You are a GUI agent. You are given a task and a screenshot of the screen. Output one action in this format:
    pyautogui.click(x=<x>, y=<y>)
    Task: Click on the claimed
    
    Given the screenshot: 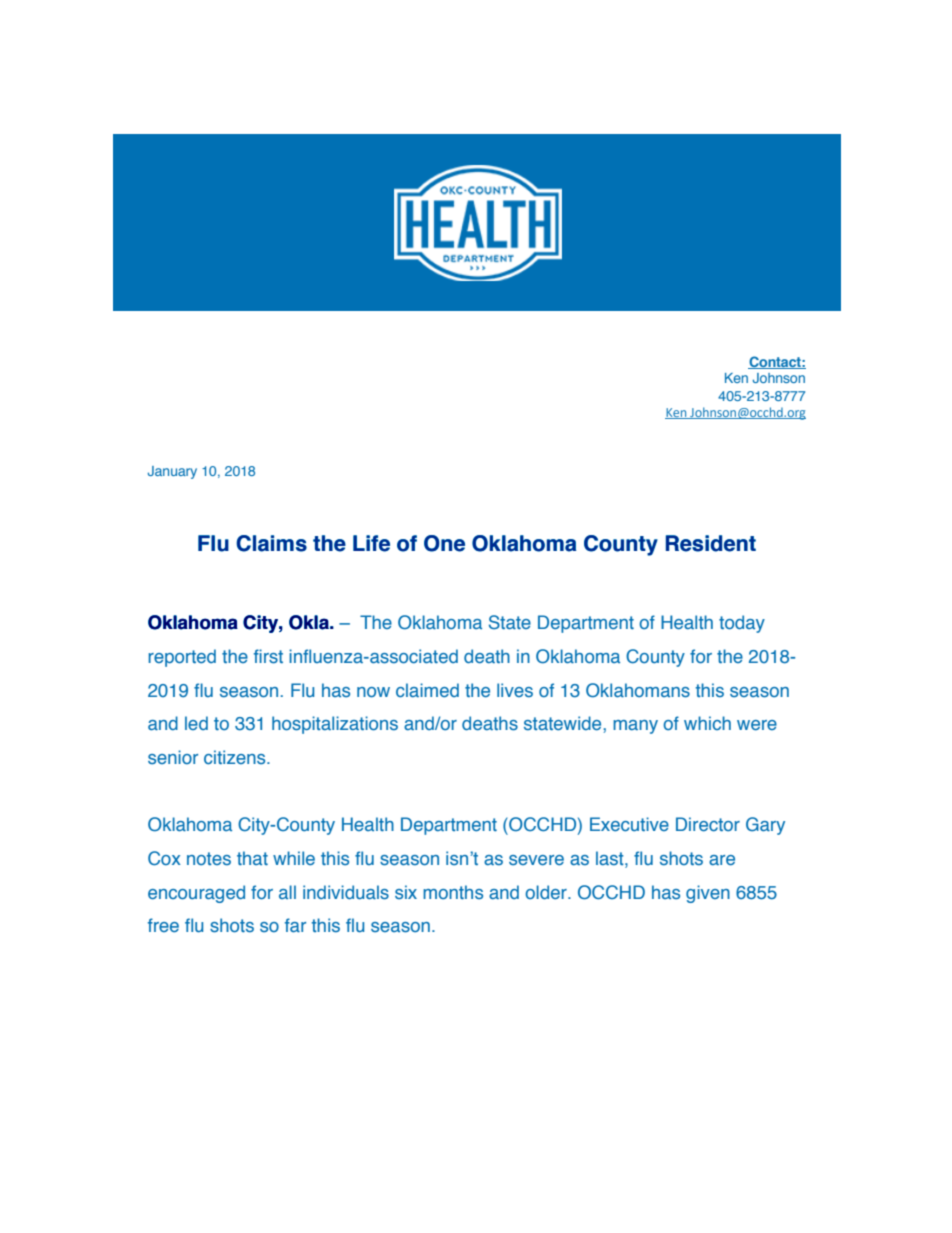 What is the action you would take?
    pyautogui.click(x=427, y=690)
